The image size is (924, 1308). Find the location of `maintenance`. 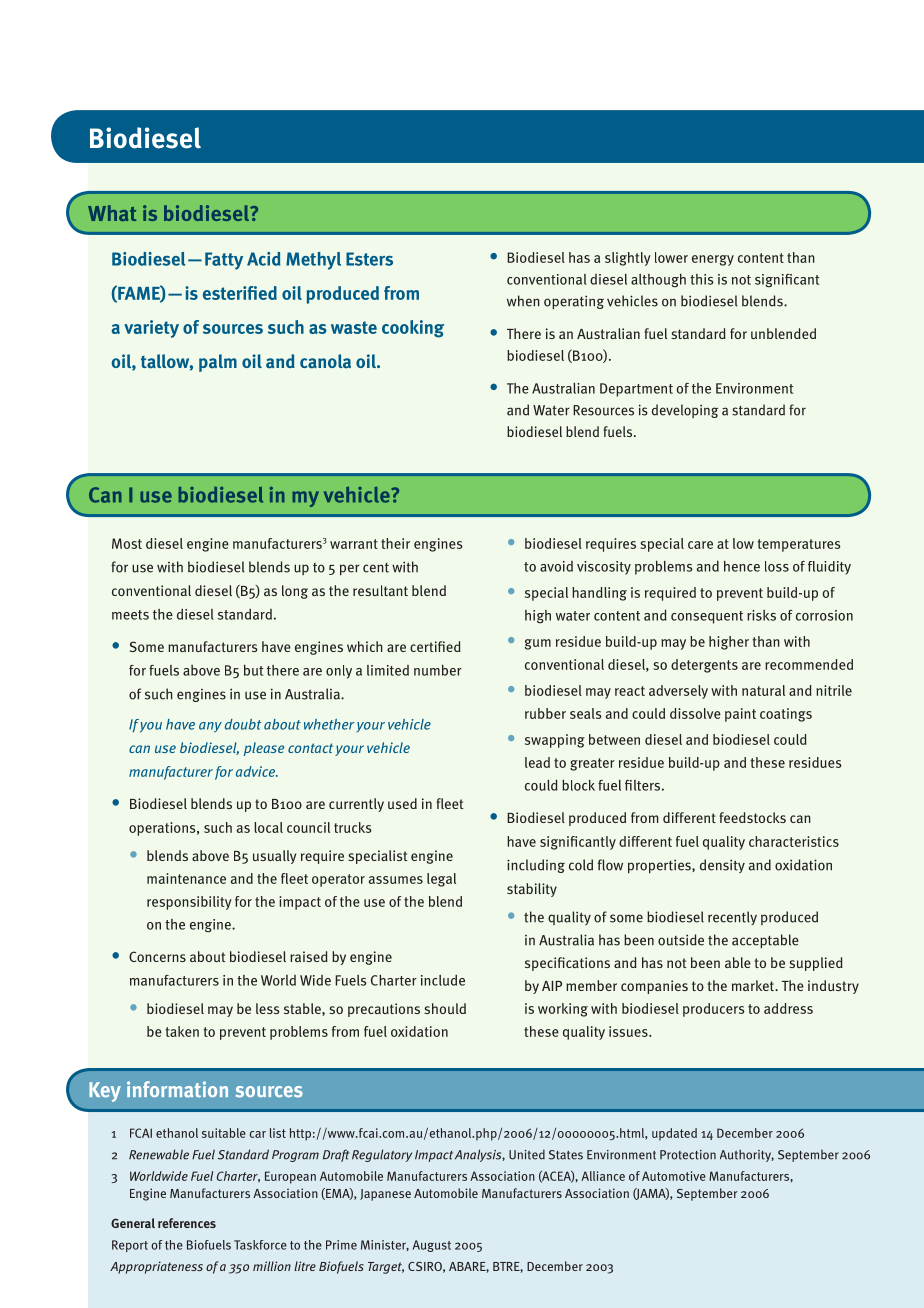

maintenance is located at coordinates (186, 878).
